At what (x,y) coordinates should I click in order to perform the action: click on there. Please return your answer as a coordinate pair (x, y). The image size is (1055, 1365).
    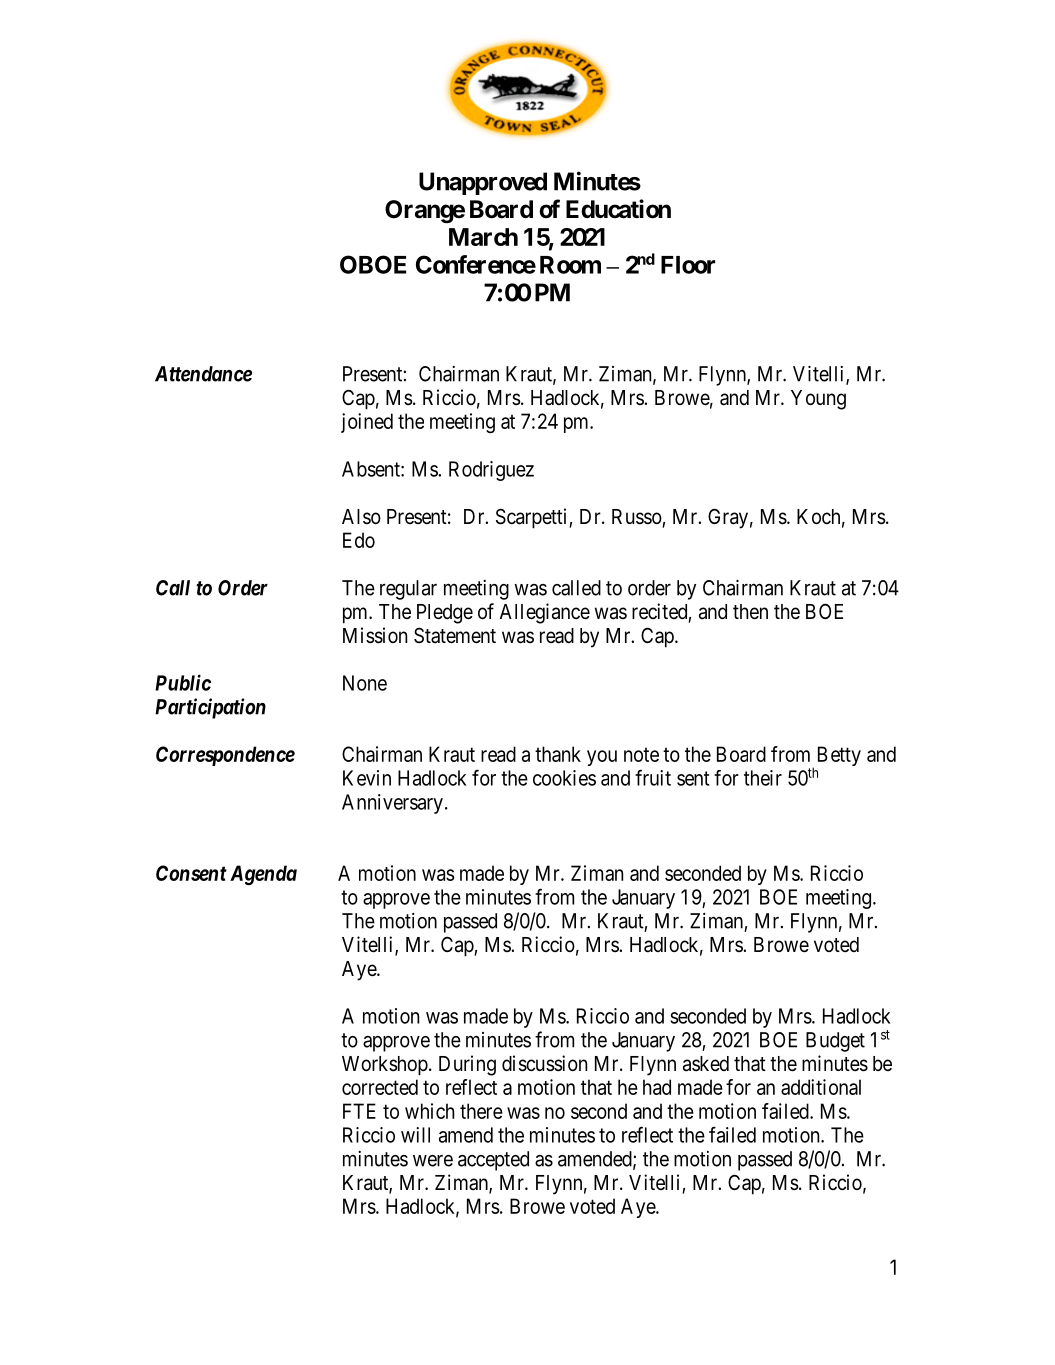
    Looking at the image, I should click on (481, 1111).
